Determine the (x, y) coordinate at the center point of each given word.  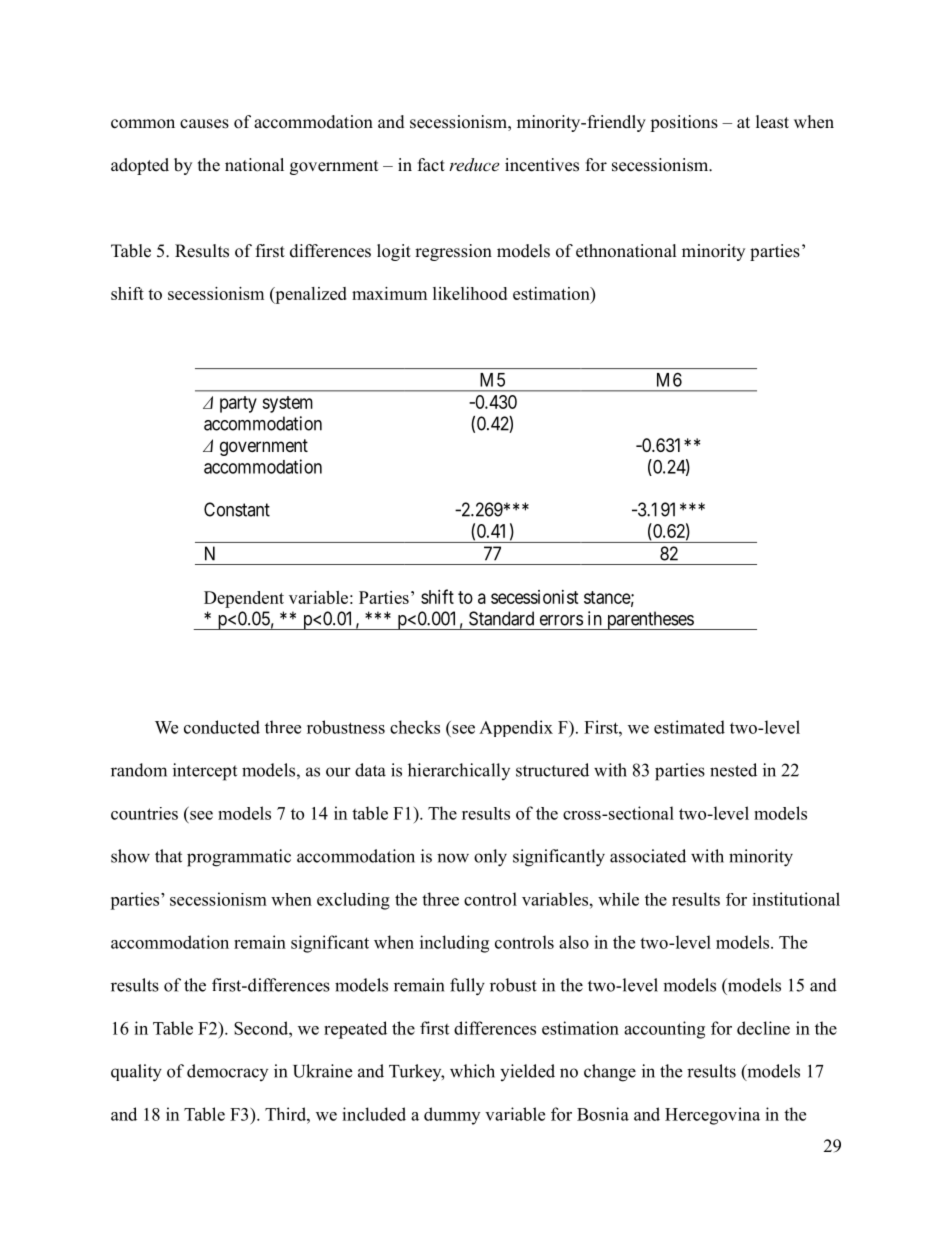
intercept (205, 772)
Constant (237, 509)
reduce (474, 164)
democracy (227, 1072)
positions (684, 123)
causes (204, 124)
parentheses (649, 620)
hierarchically (459, 771)
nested (733, 770)
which (472, 1071)
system (287, 404)
